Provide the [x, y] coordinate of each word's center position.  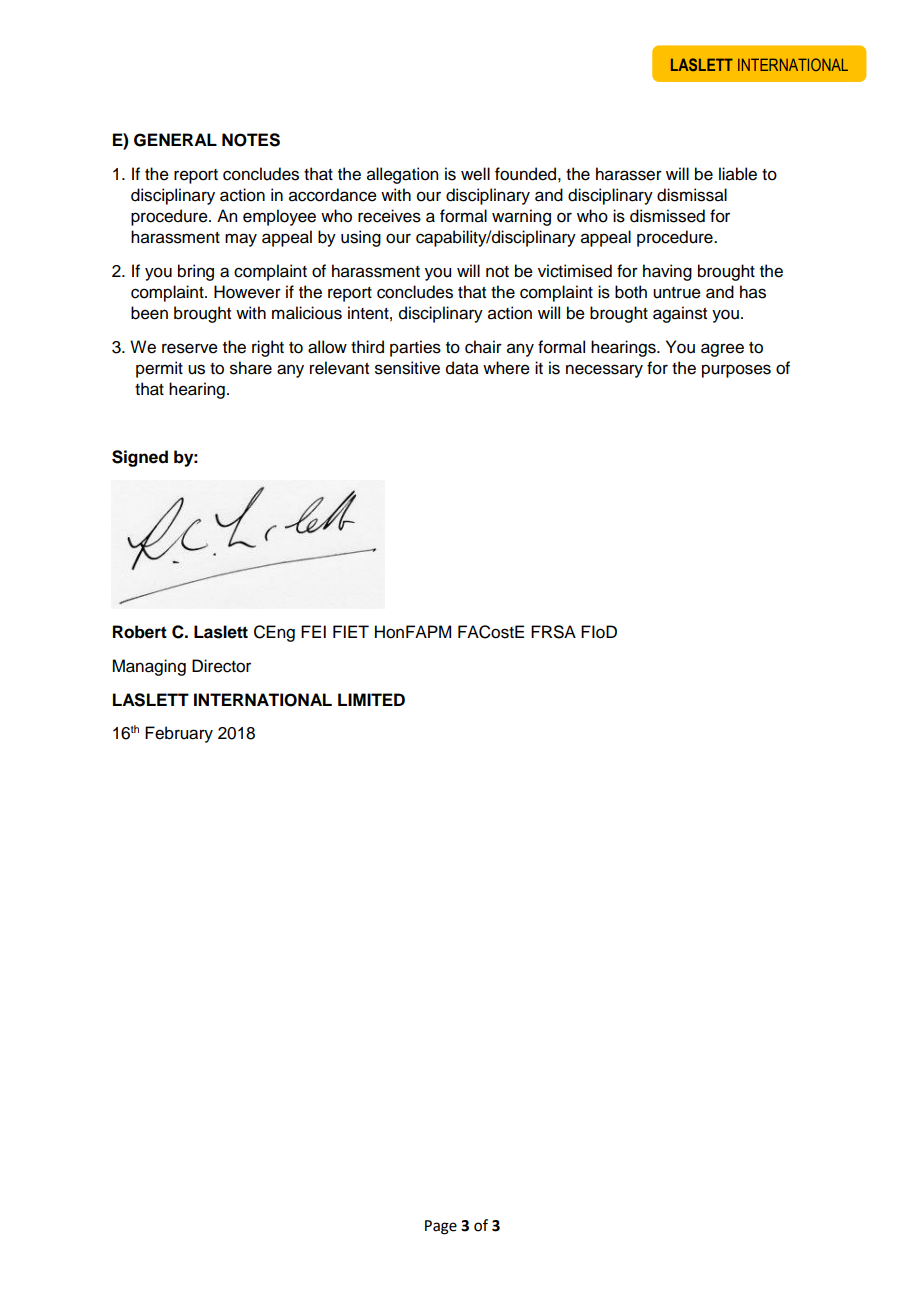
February [179, 734]
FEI [313, 631]
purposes [736, 371]
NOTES [251, 140]
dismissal [692, 195]
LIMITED [371, 699]
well [475, 174]
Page [441, 1227]
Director [221, 666]
